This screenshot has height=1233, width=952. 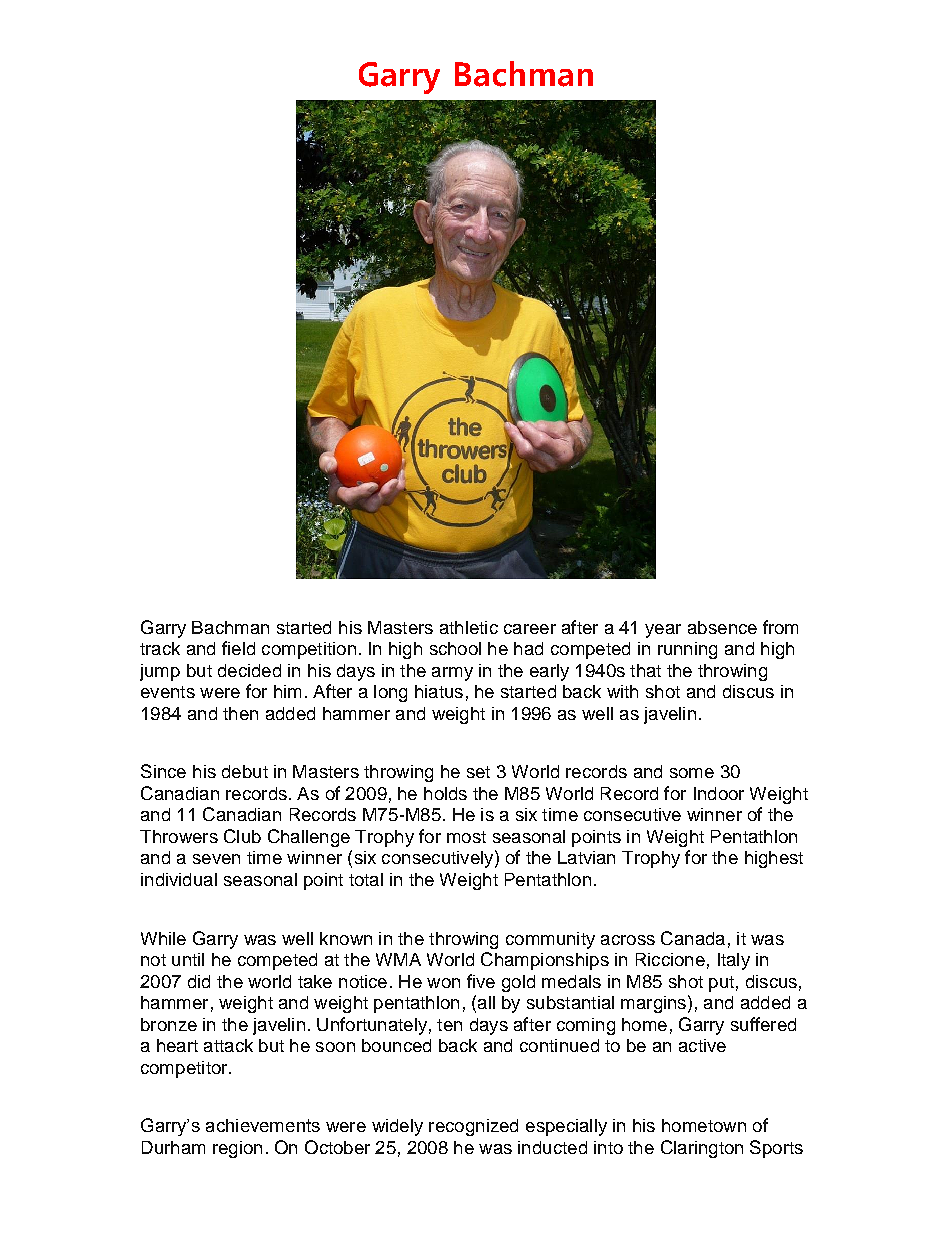 What do you see at coordinates (455, 648) in the screenshot?
I see `school` at bounding box center [455, 648].
